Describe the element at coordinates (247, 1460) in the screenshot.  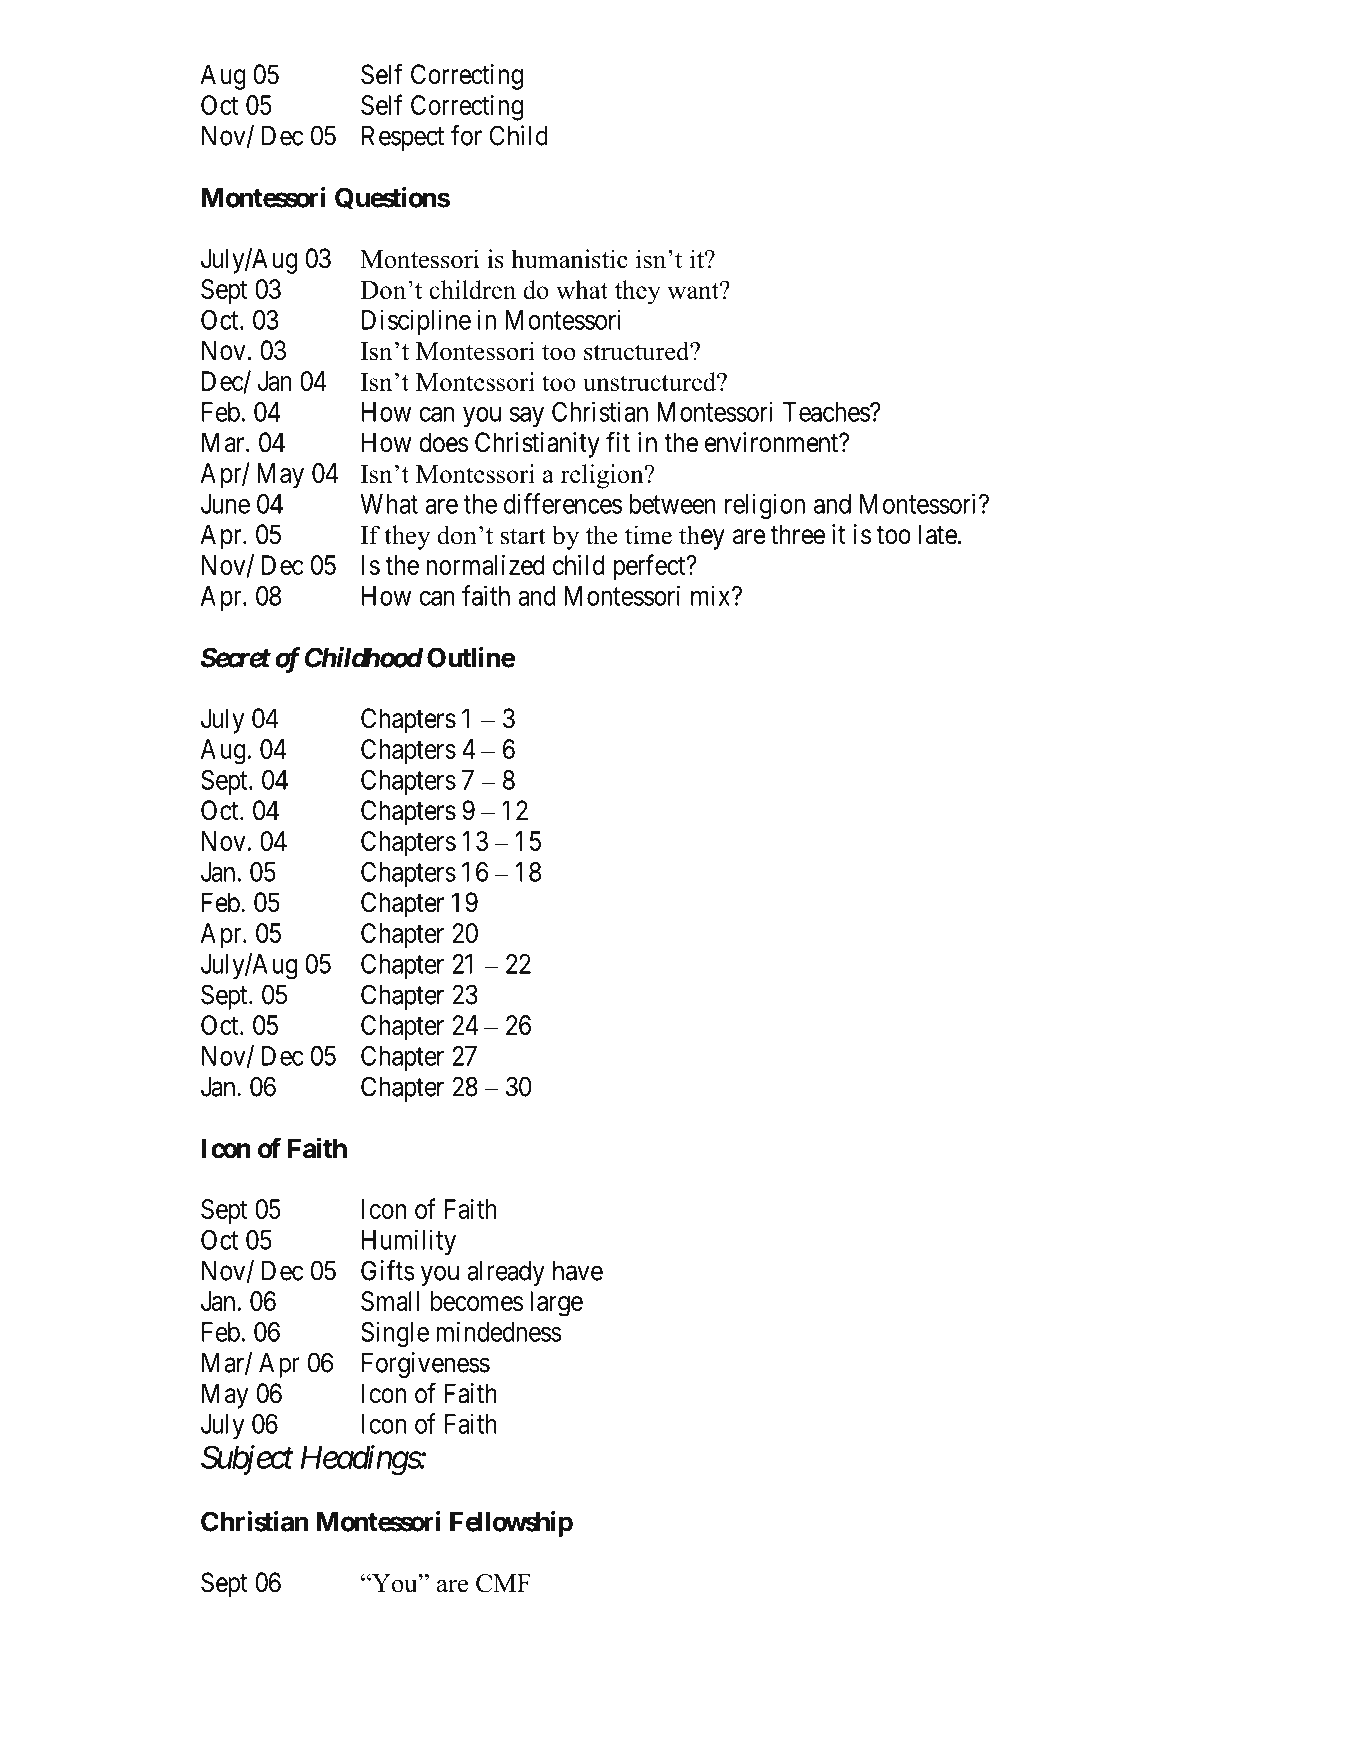
I see `Subject` at that location.
